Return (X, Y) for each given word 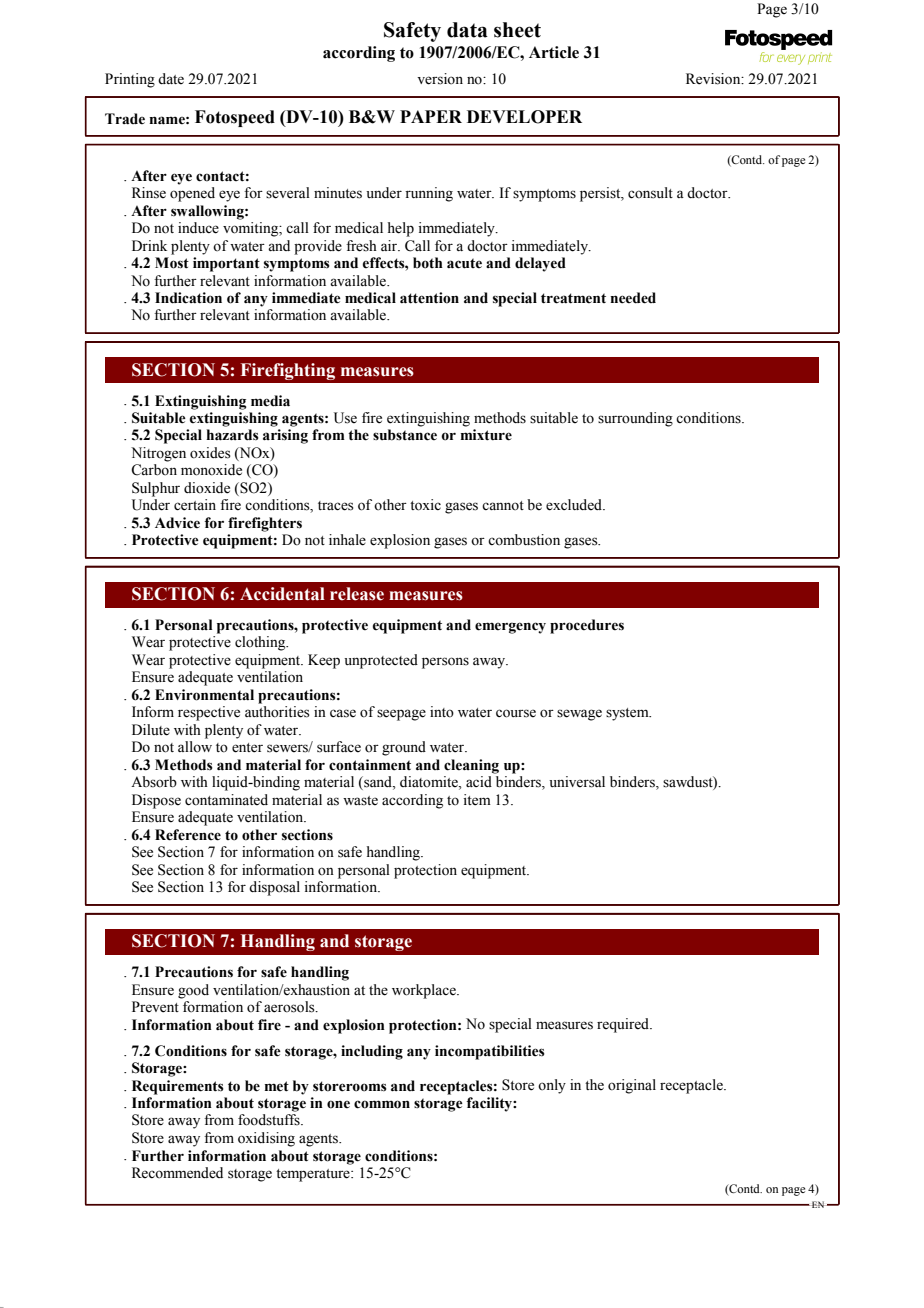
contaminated (226, 800)
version (440, 79)
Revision (714, 79)
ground (404, 748)
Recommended (177, 1173)
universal (577, 782)
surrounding (635, 419)
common (382, 1104)
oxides (210, 453)
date (171, 79)
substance (405, 435)
